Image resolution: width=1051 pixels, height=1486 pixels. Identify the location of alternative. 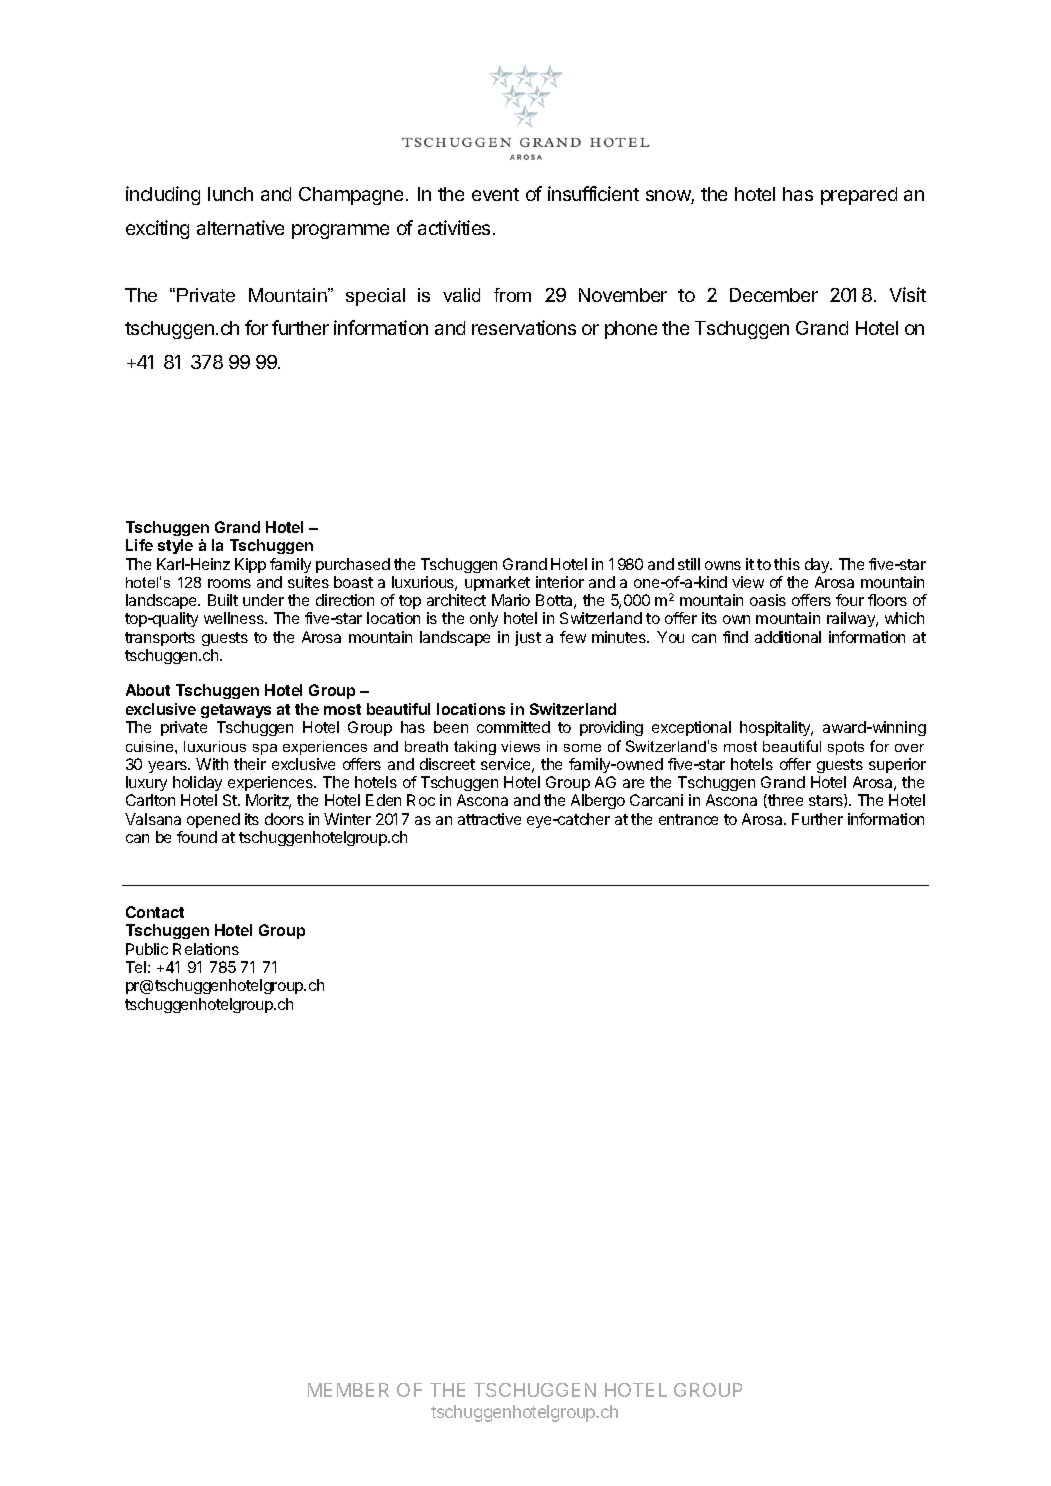
(240, 227).
